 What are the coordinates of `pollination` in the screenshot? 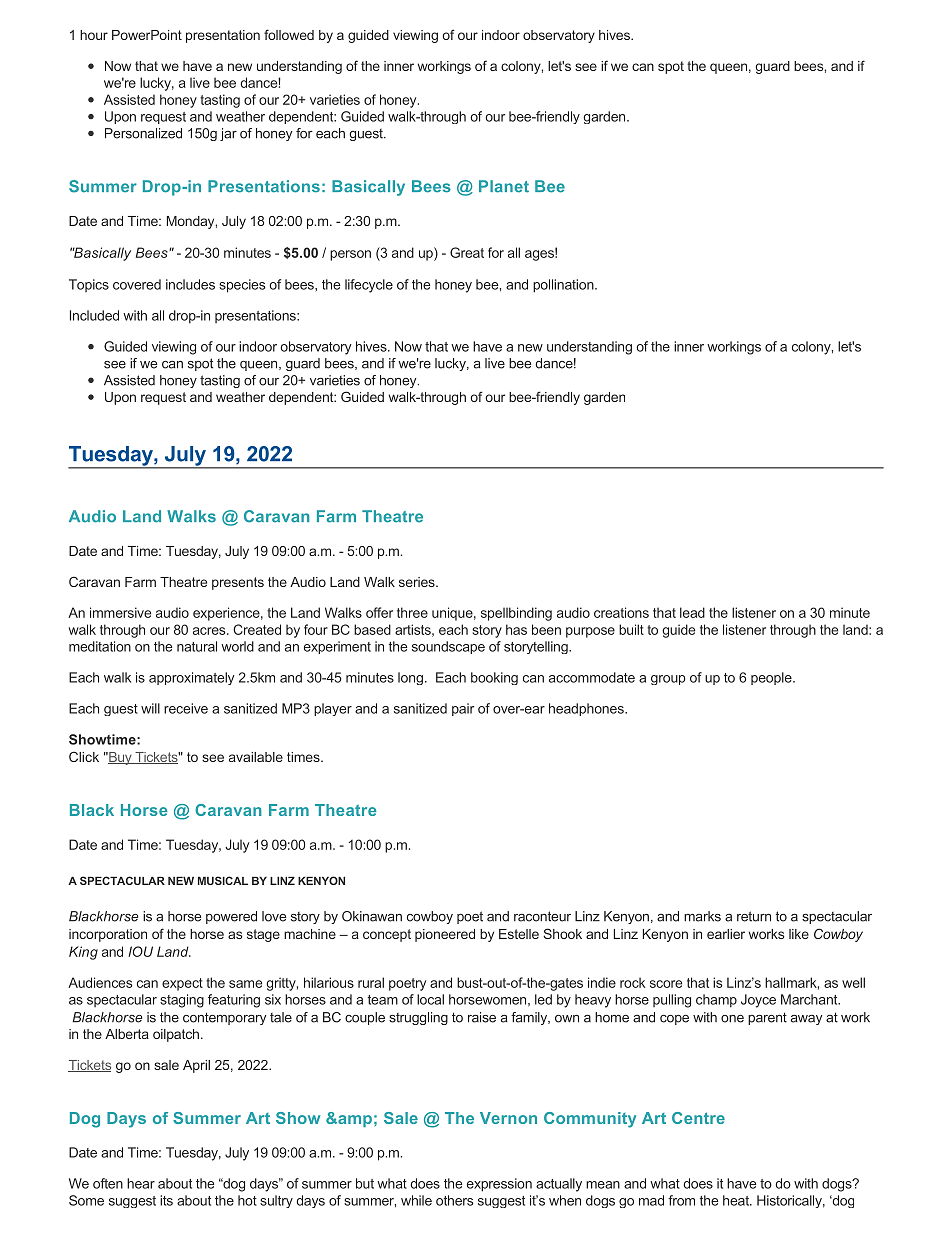 It's located at (564, 286).
